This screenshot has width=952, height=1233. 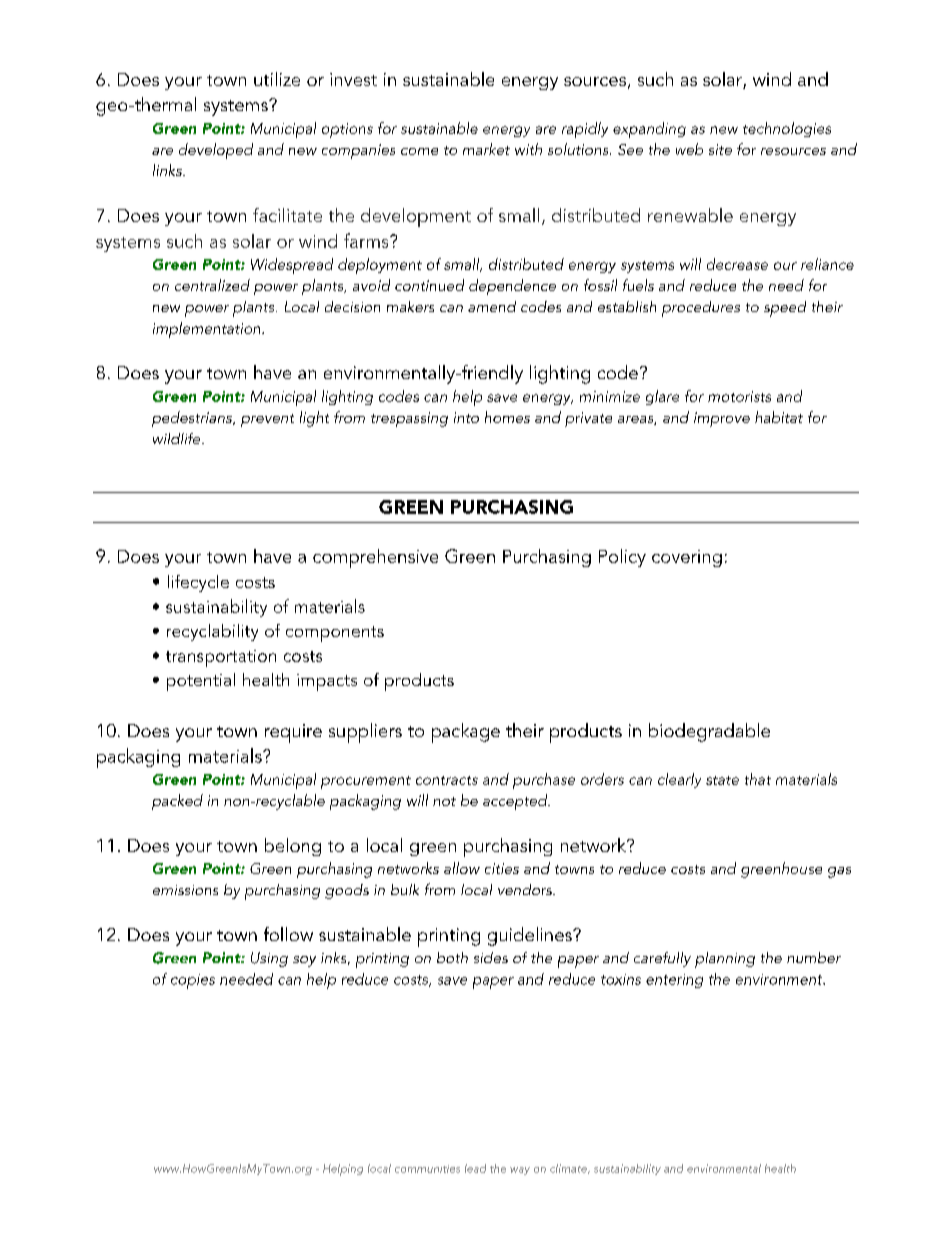 I want to click on homes, so click(x=507, y=417).
